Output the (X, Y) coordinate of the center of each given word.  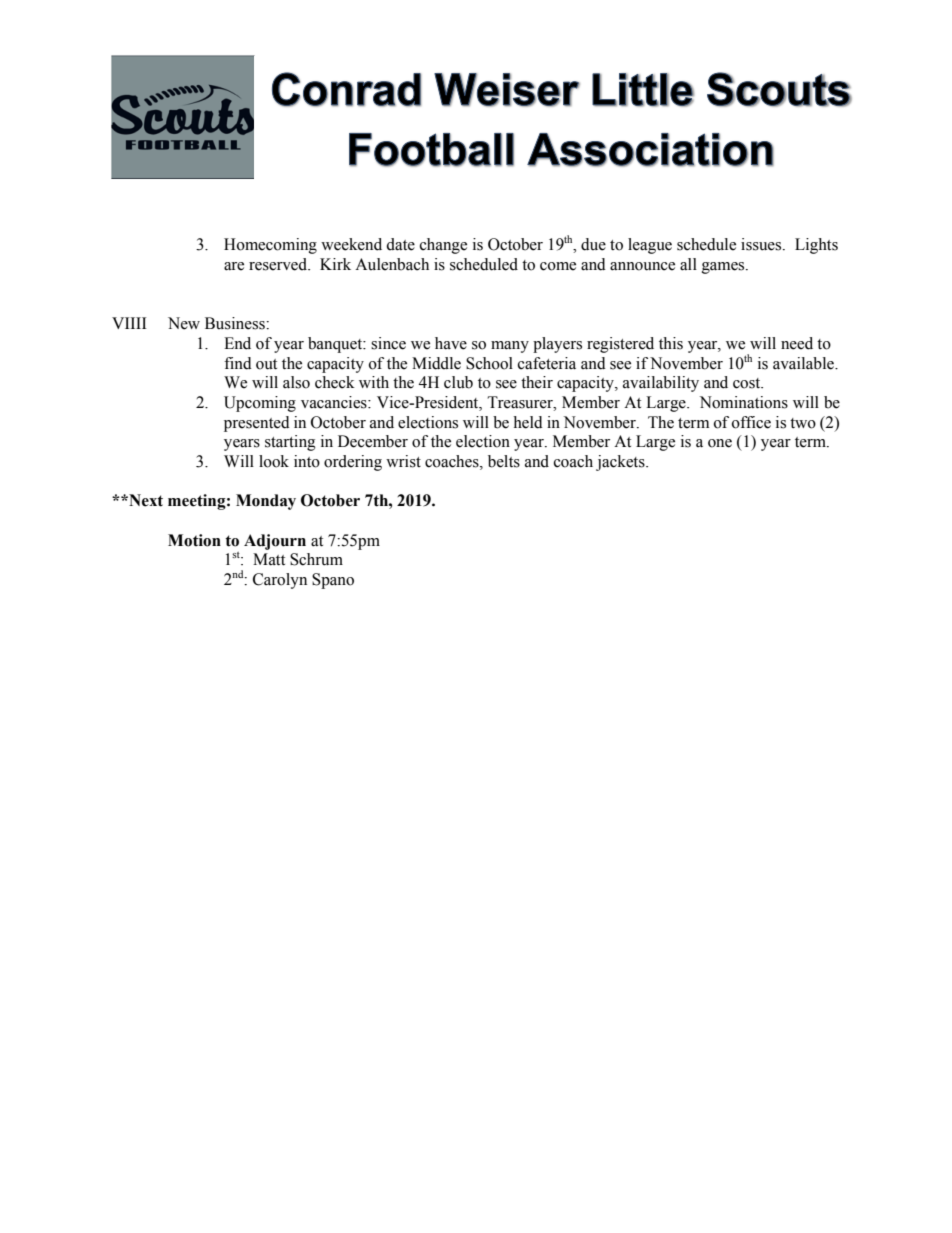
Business (236, 323)
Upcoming (260, 404)
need (797, 343)
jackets (621, 463)
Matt (269, 559)
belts (504, 461)
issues (762, 244)
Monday (266, 502)
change (443, 246)
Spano (333, 581)
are (234, 266)
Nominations (744, 402)
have (451, 343)
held (528, 422)
